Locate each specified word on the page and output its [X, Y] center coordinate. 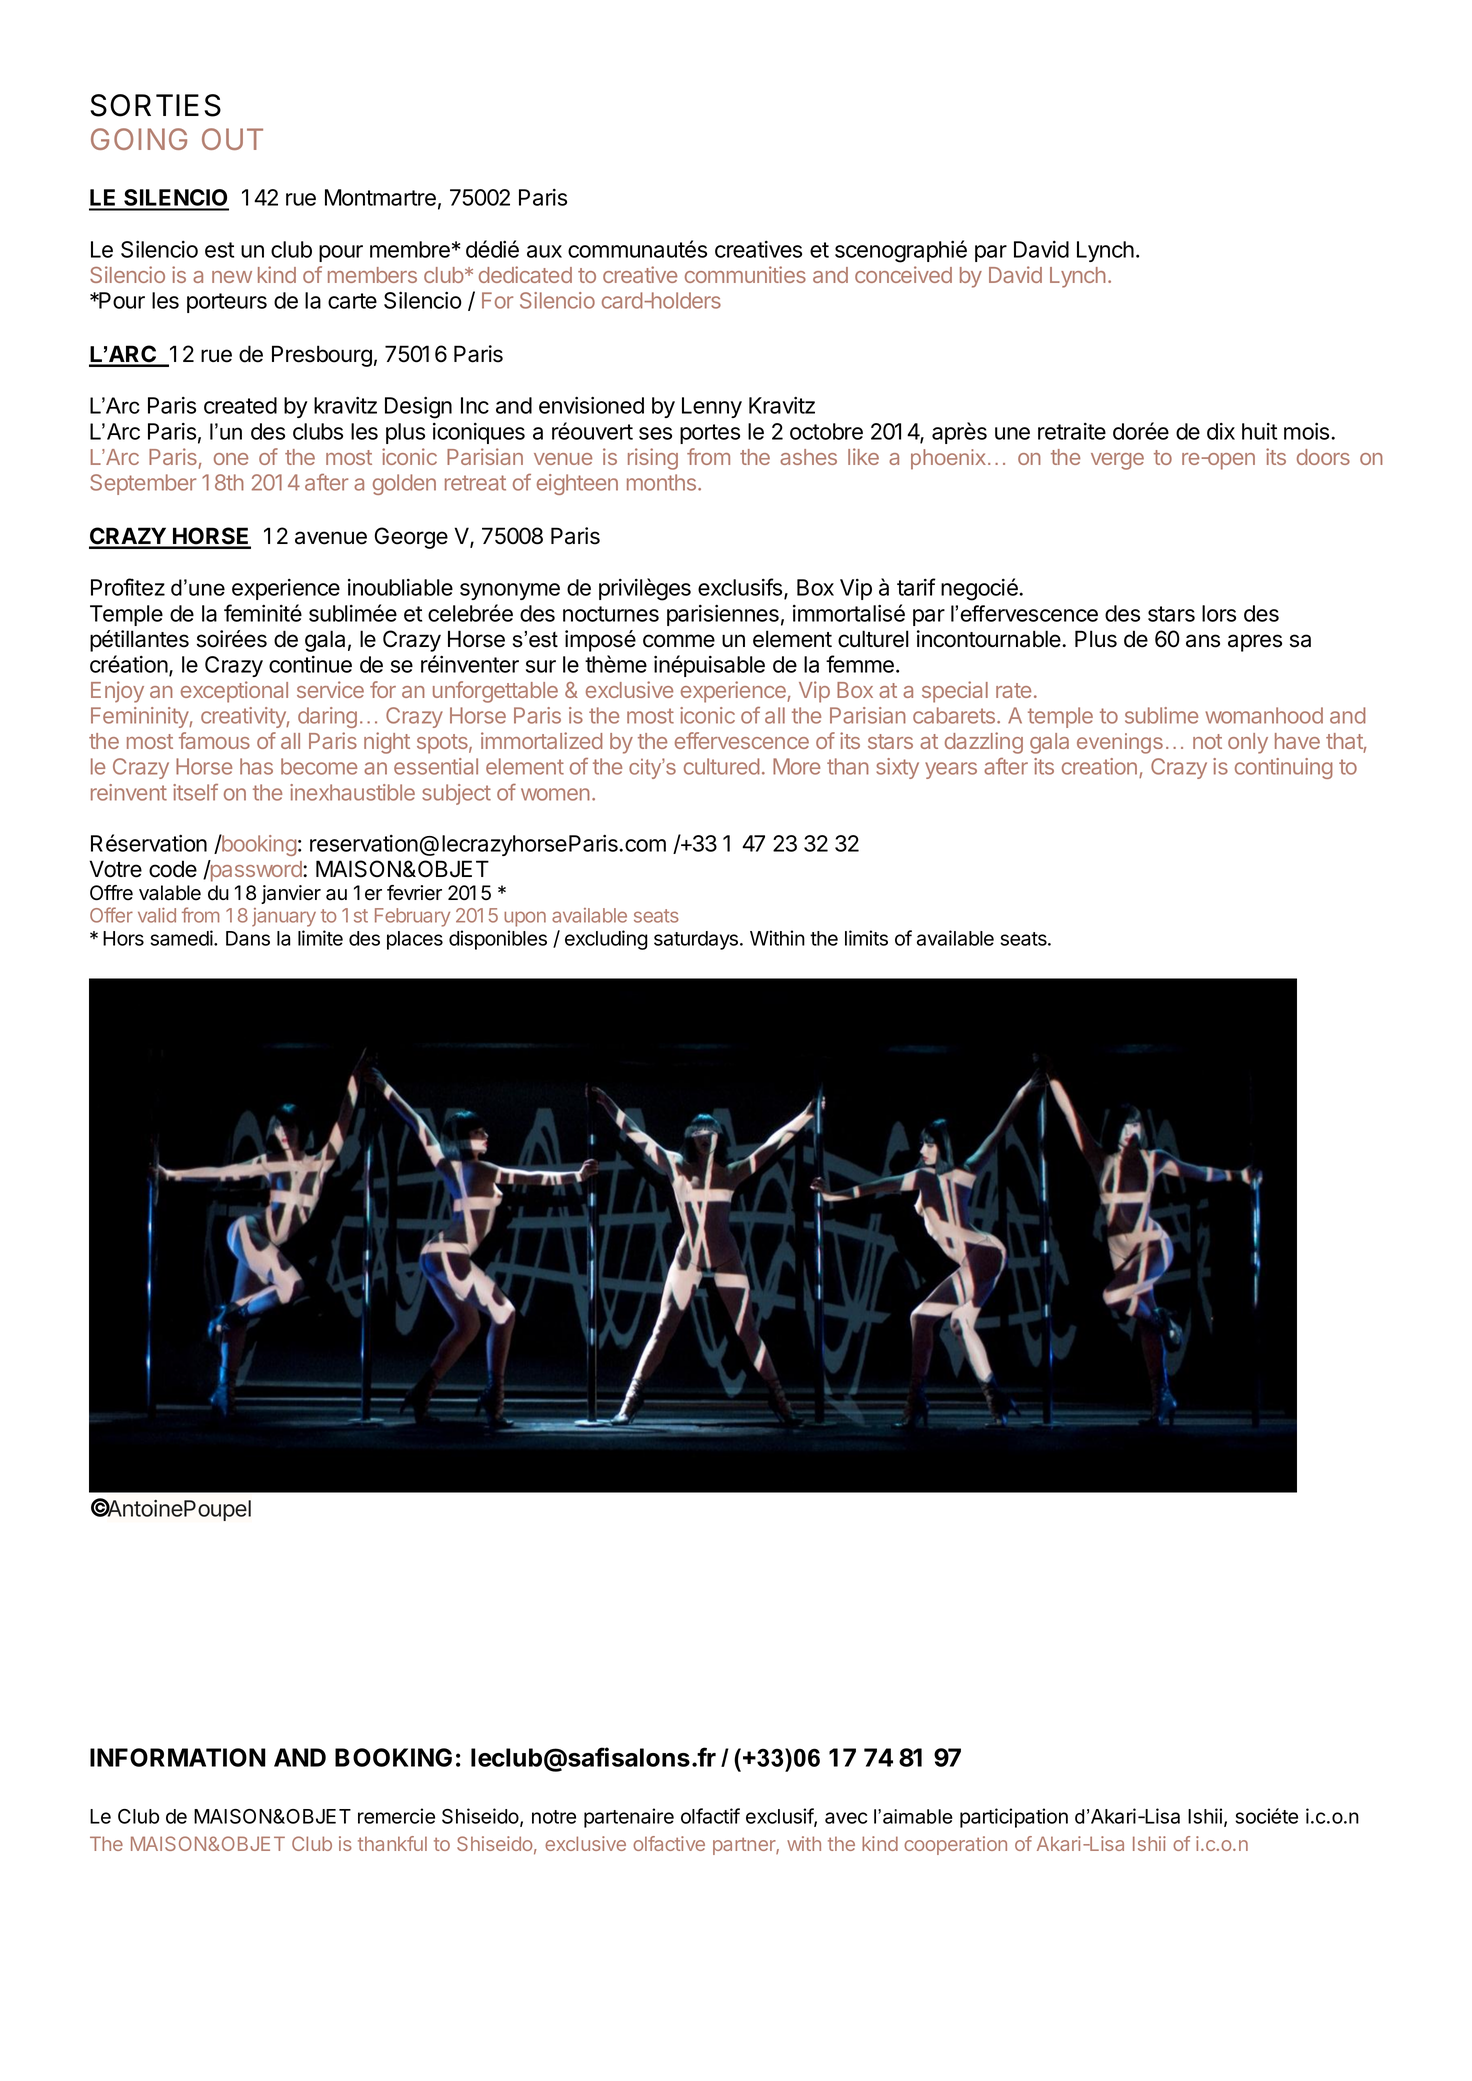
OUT [232, 139]
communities [745, 274]
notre [554, 1817]
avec [846, 1818]
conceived [903, 274]
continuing [1284, 768]
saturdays [697, 940]
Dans [248, 938]
